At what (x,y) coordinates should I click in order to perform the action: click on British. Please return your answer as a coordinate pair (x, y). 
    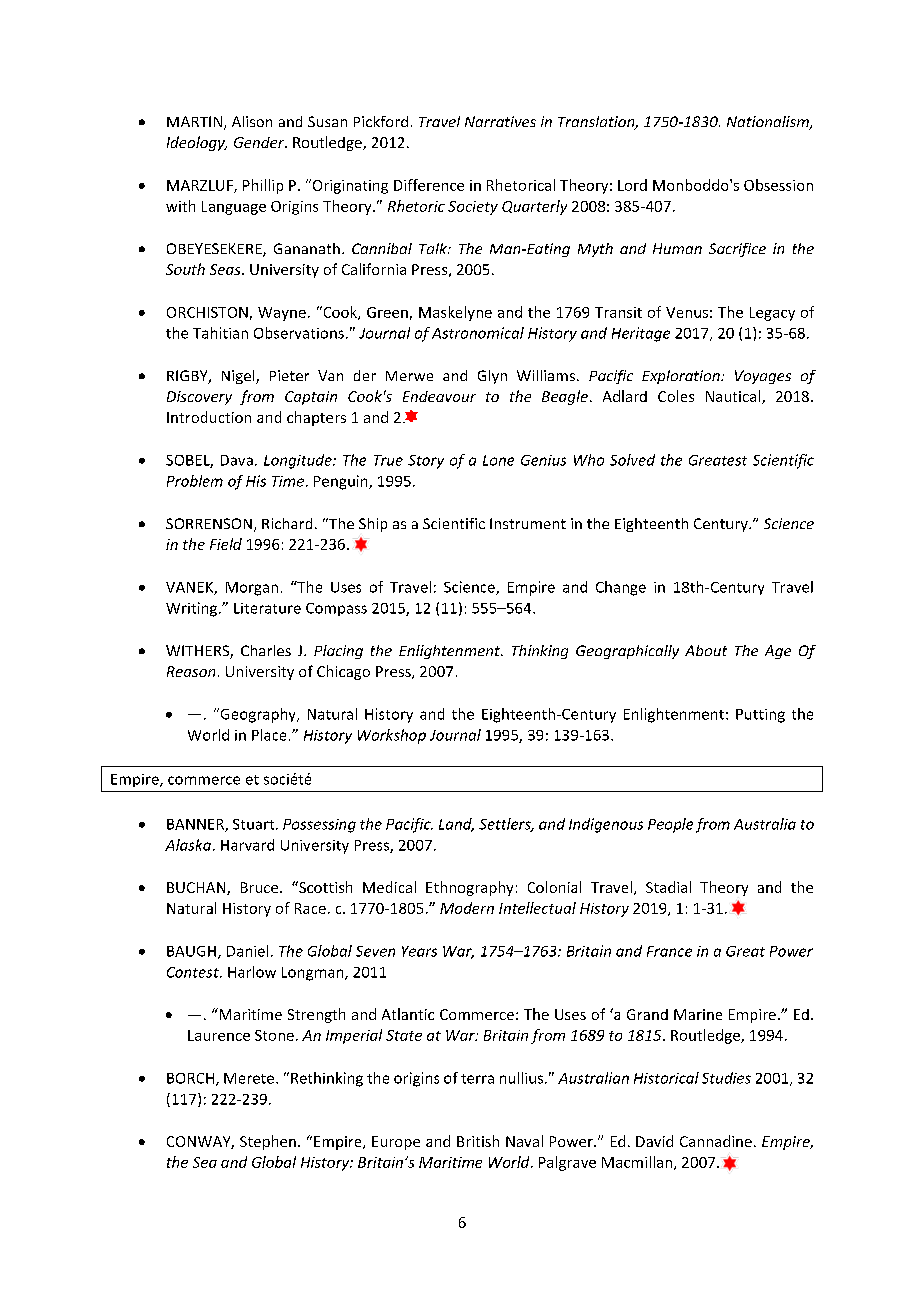
    Looking at the image, I should click on (478, 1141).
